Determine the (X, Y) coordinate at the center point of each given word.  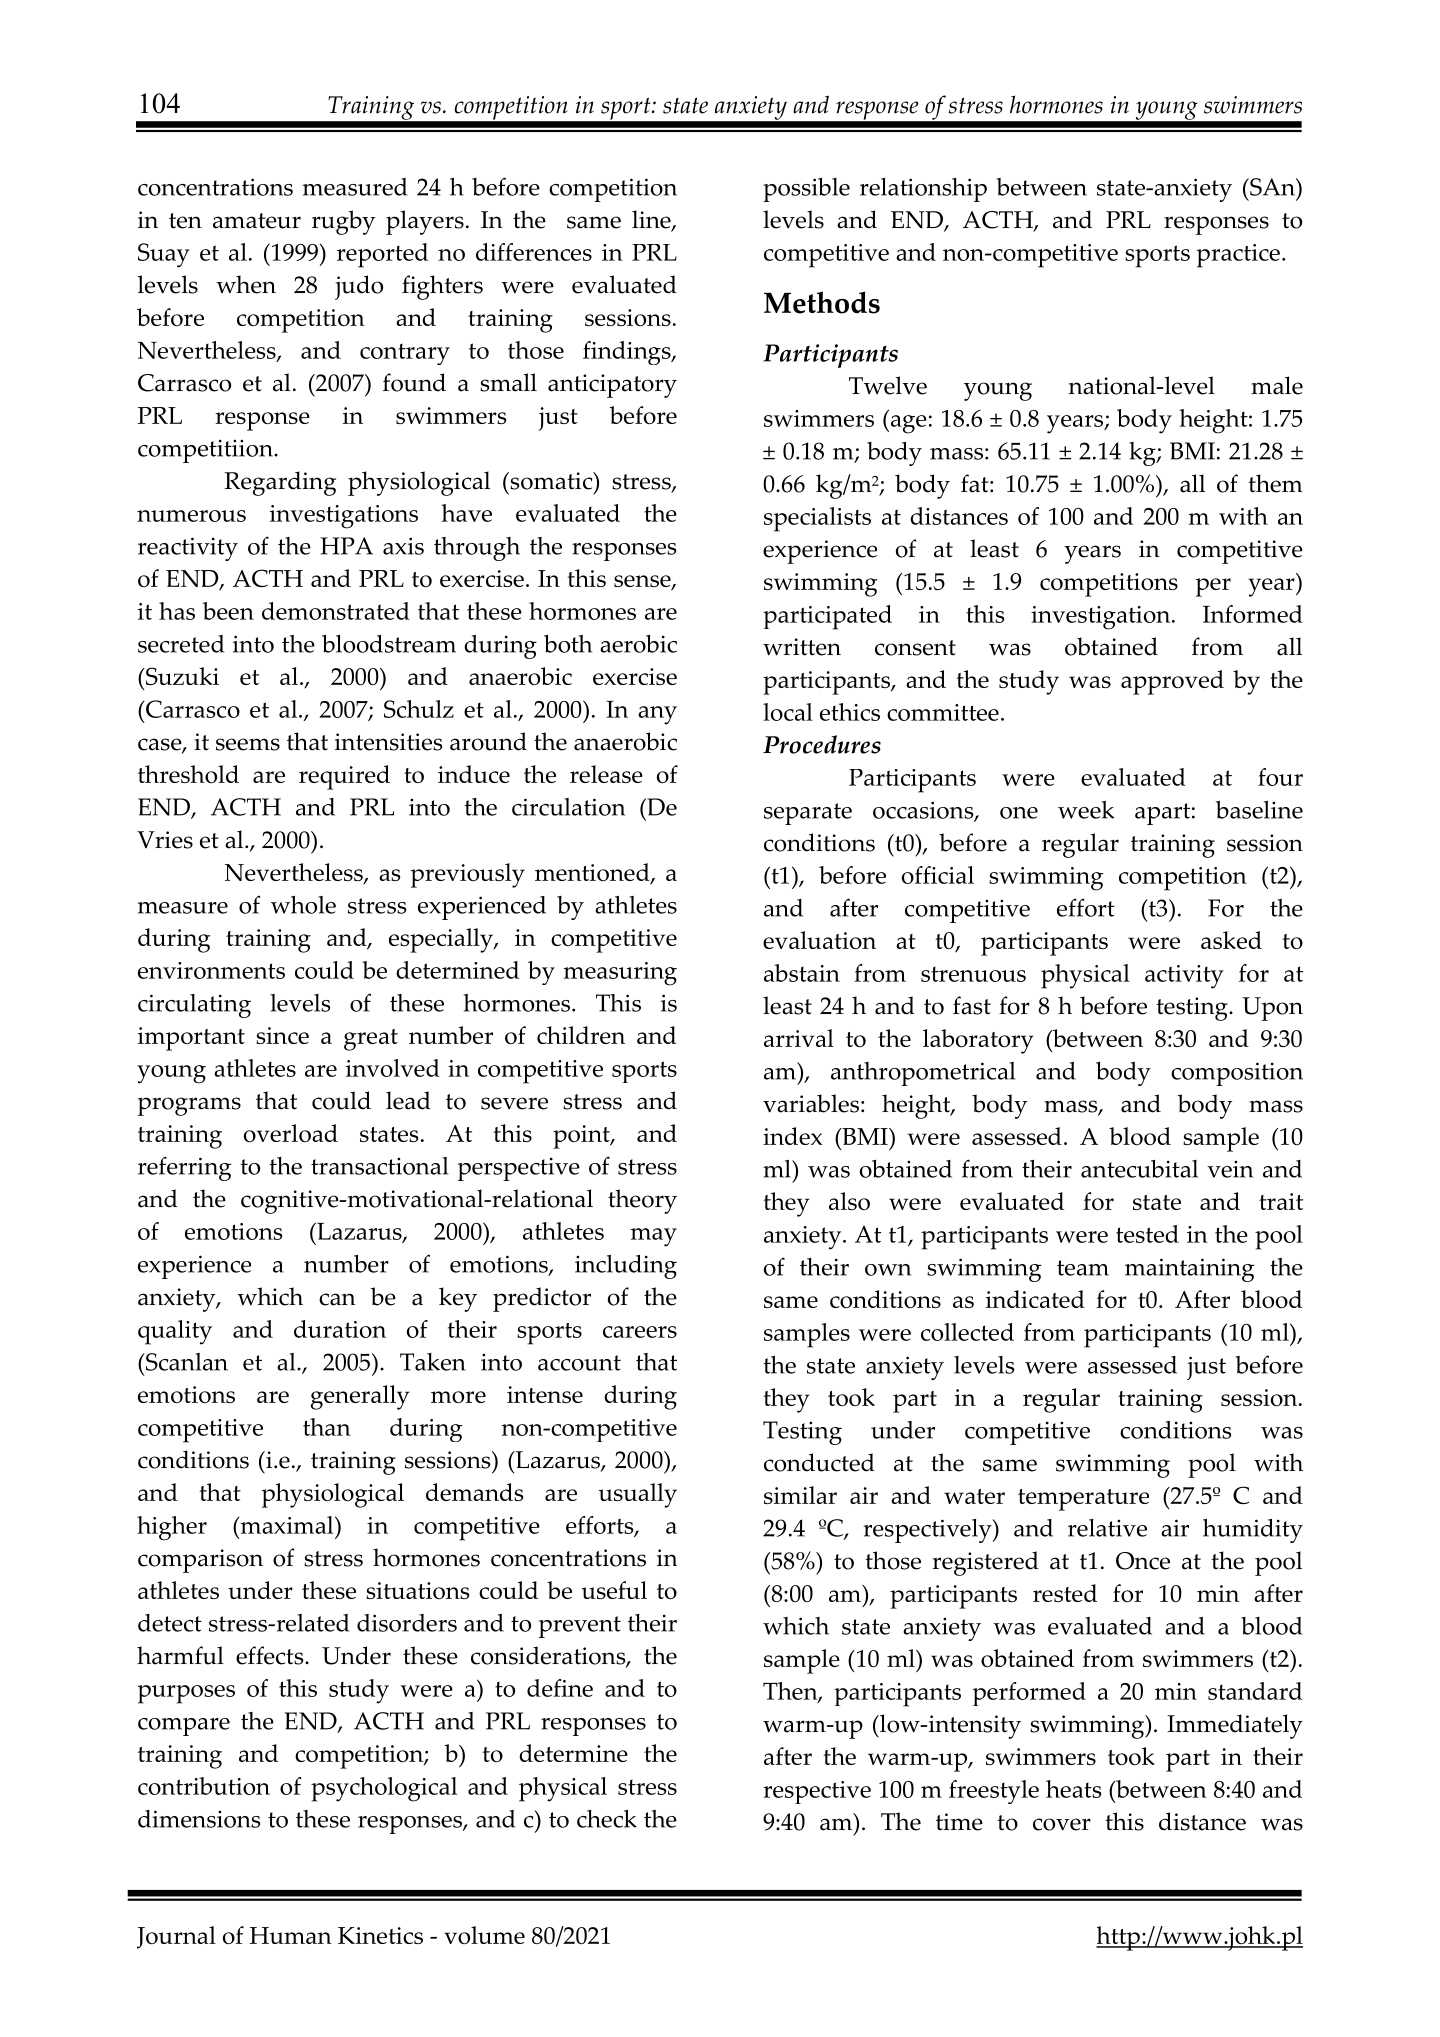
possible (806, 190)
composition (1237, 1074)
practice (1238, 256)
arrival (799, 1038)
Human (291, 1935)
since (282, 1035)
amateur (257, 221)
